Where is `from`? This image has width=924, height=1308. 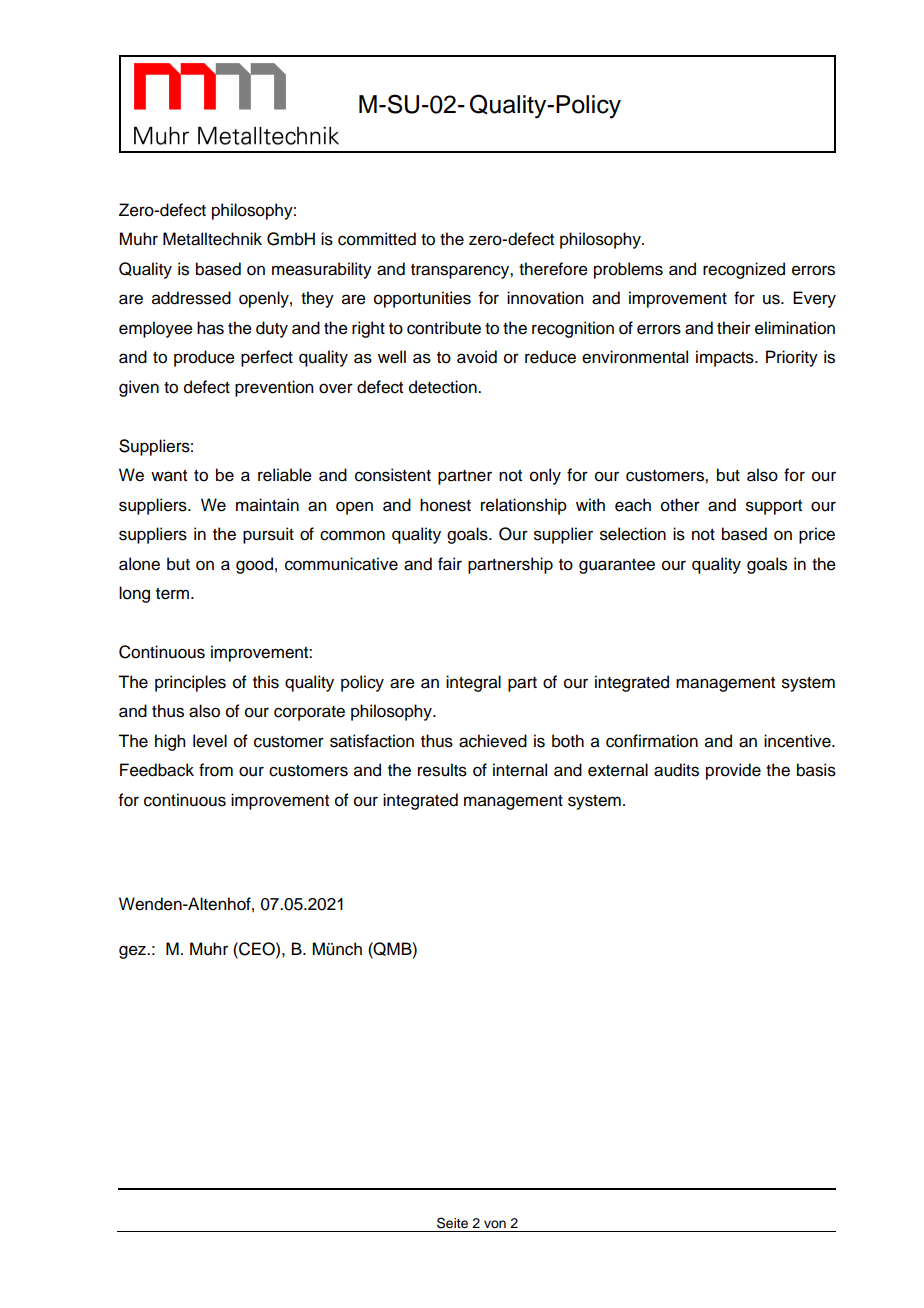
from is located at coordinates (216, 770).
